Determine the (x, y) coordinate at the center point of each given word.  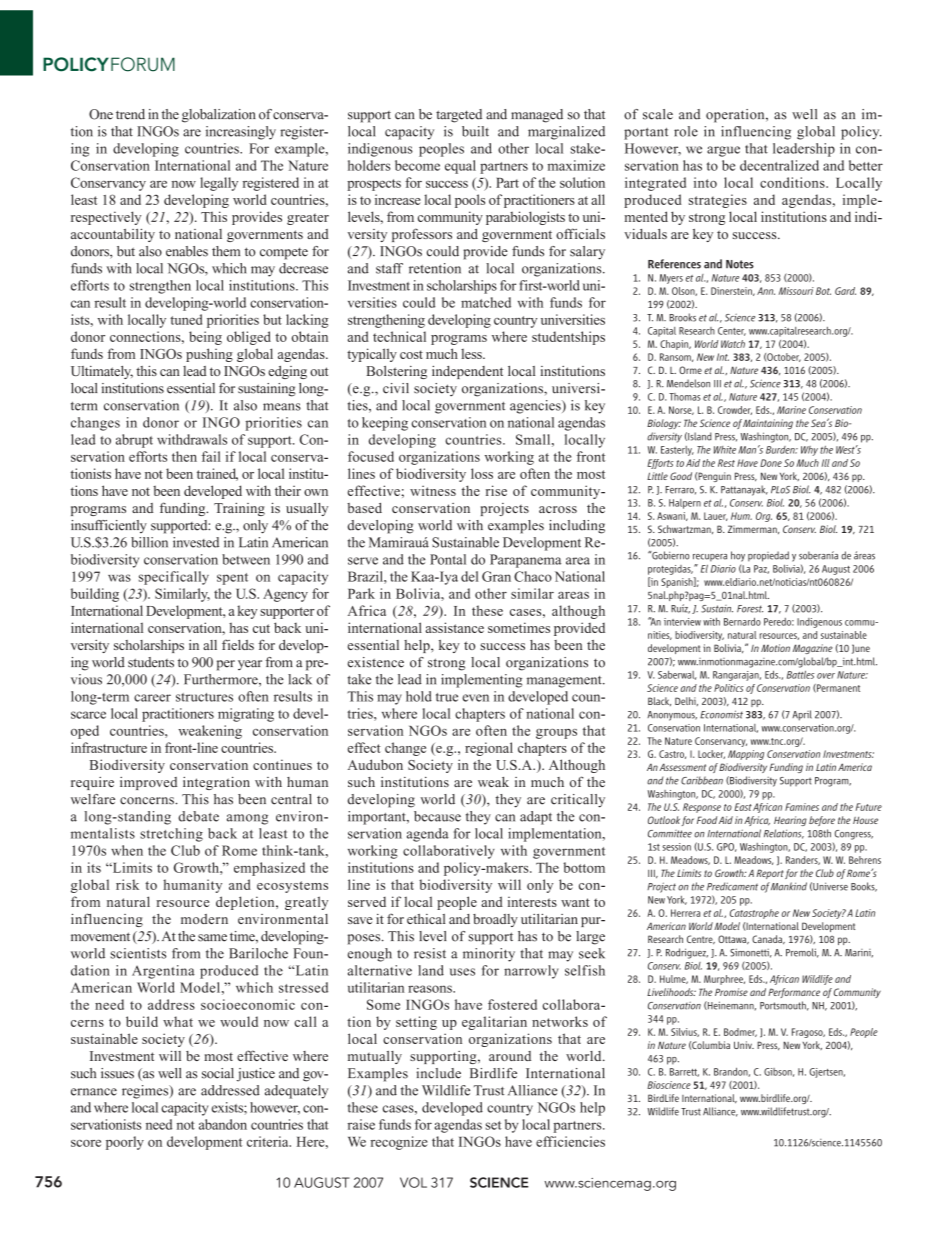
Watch (733, 344)
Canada (768, 940)
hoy (738, 556)
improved (148, 783)
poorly (125, 1143)
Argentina (163, 972)
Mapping (746, 755)
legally (219, 184)
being (205, 338)
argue (723, 151)
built (475, 131)
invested (196, 542)
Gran (496, 576)
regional (489, 749)
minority (489, 955)
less (472, 354)
